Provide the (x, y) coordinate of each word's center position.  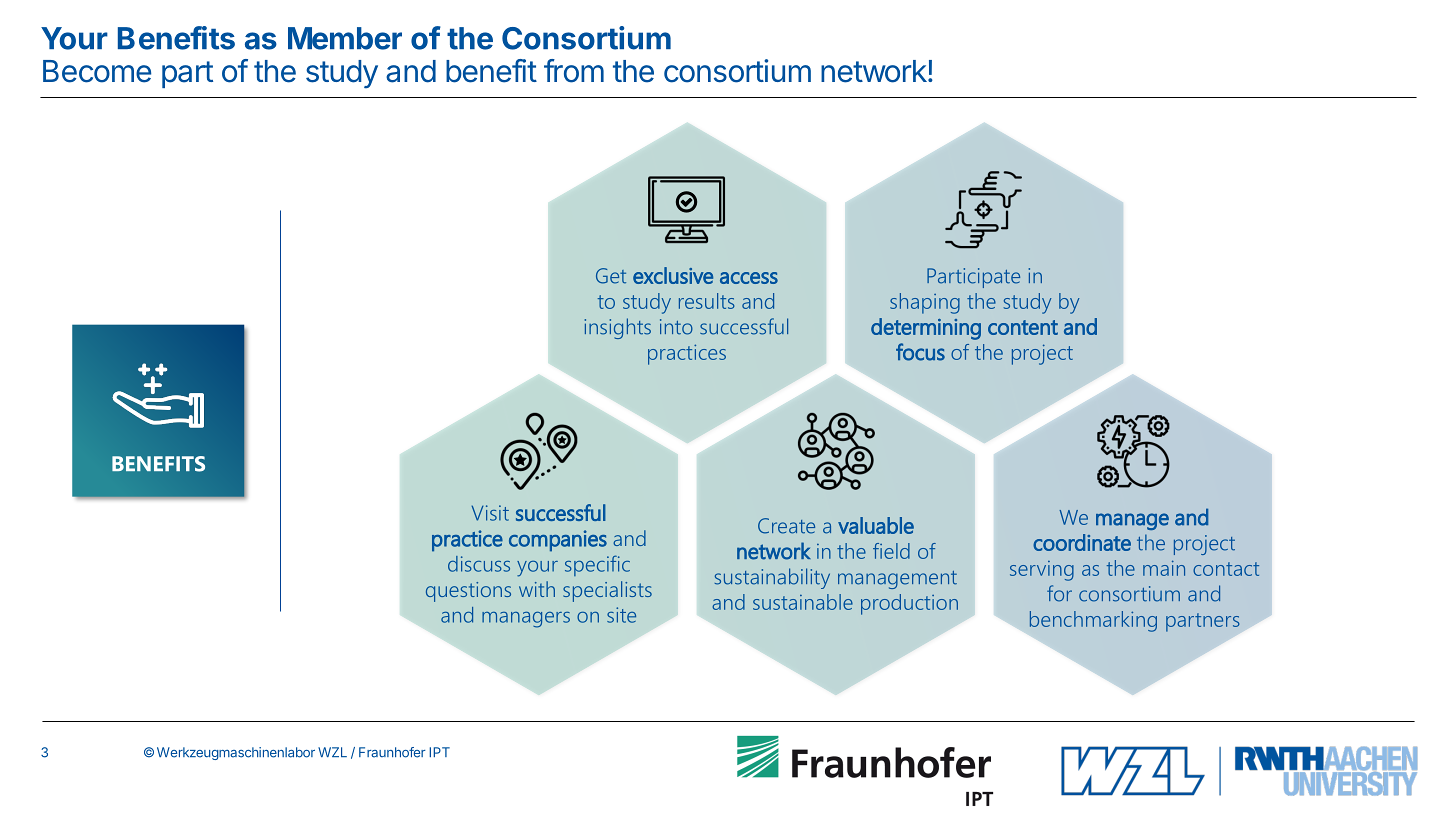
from (574, 71)
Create (786, 526)
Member (345, 38)
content (1023, 327)
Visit (490, 513)
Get (611, 276)
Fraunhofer (392, 752)
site (621, 615)
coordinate (1082, 542)
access (749, 278)
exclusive (673, 275)
